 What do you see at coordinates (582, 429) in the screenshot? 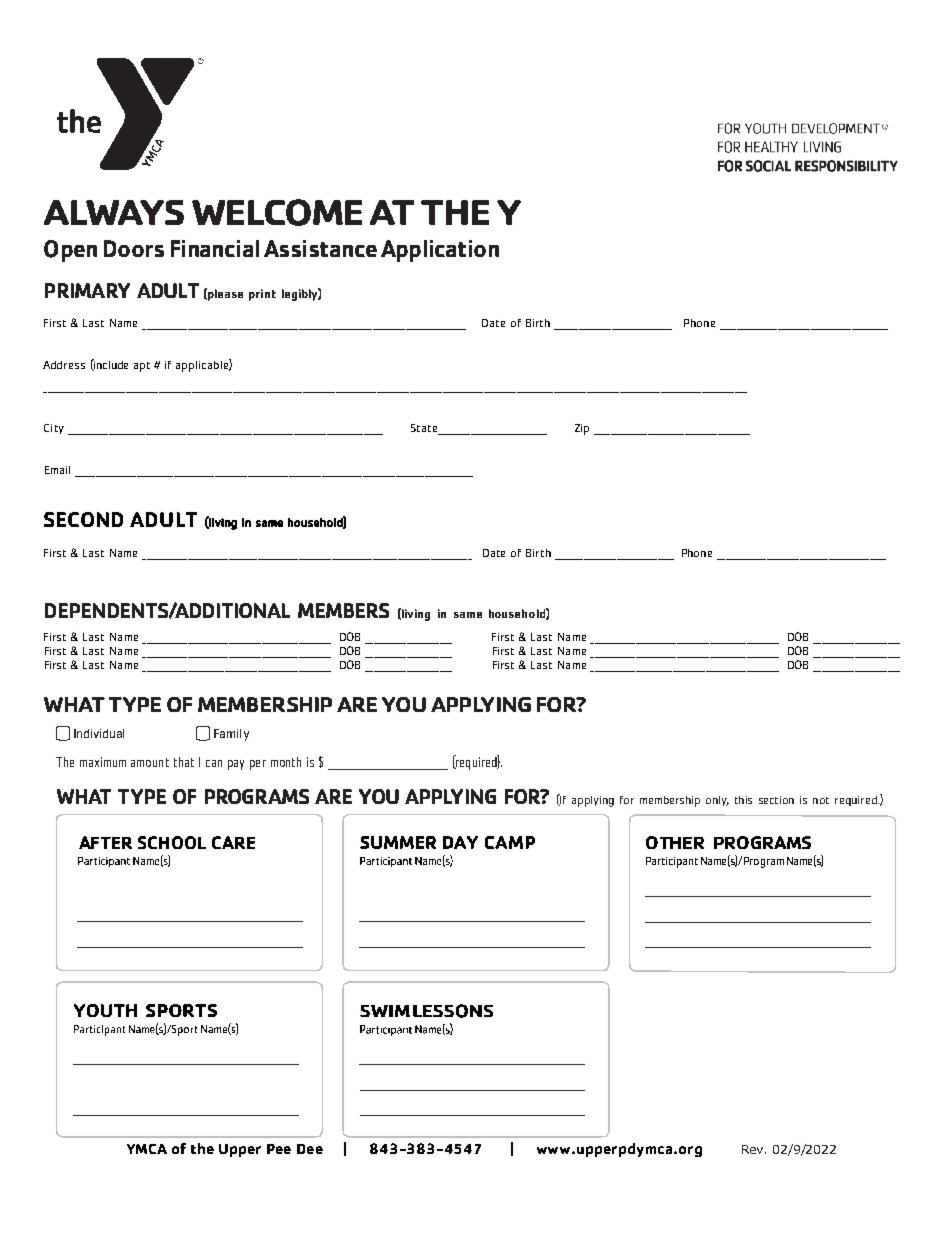
I see `Zip` at bounding box center [582, 429].
